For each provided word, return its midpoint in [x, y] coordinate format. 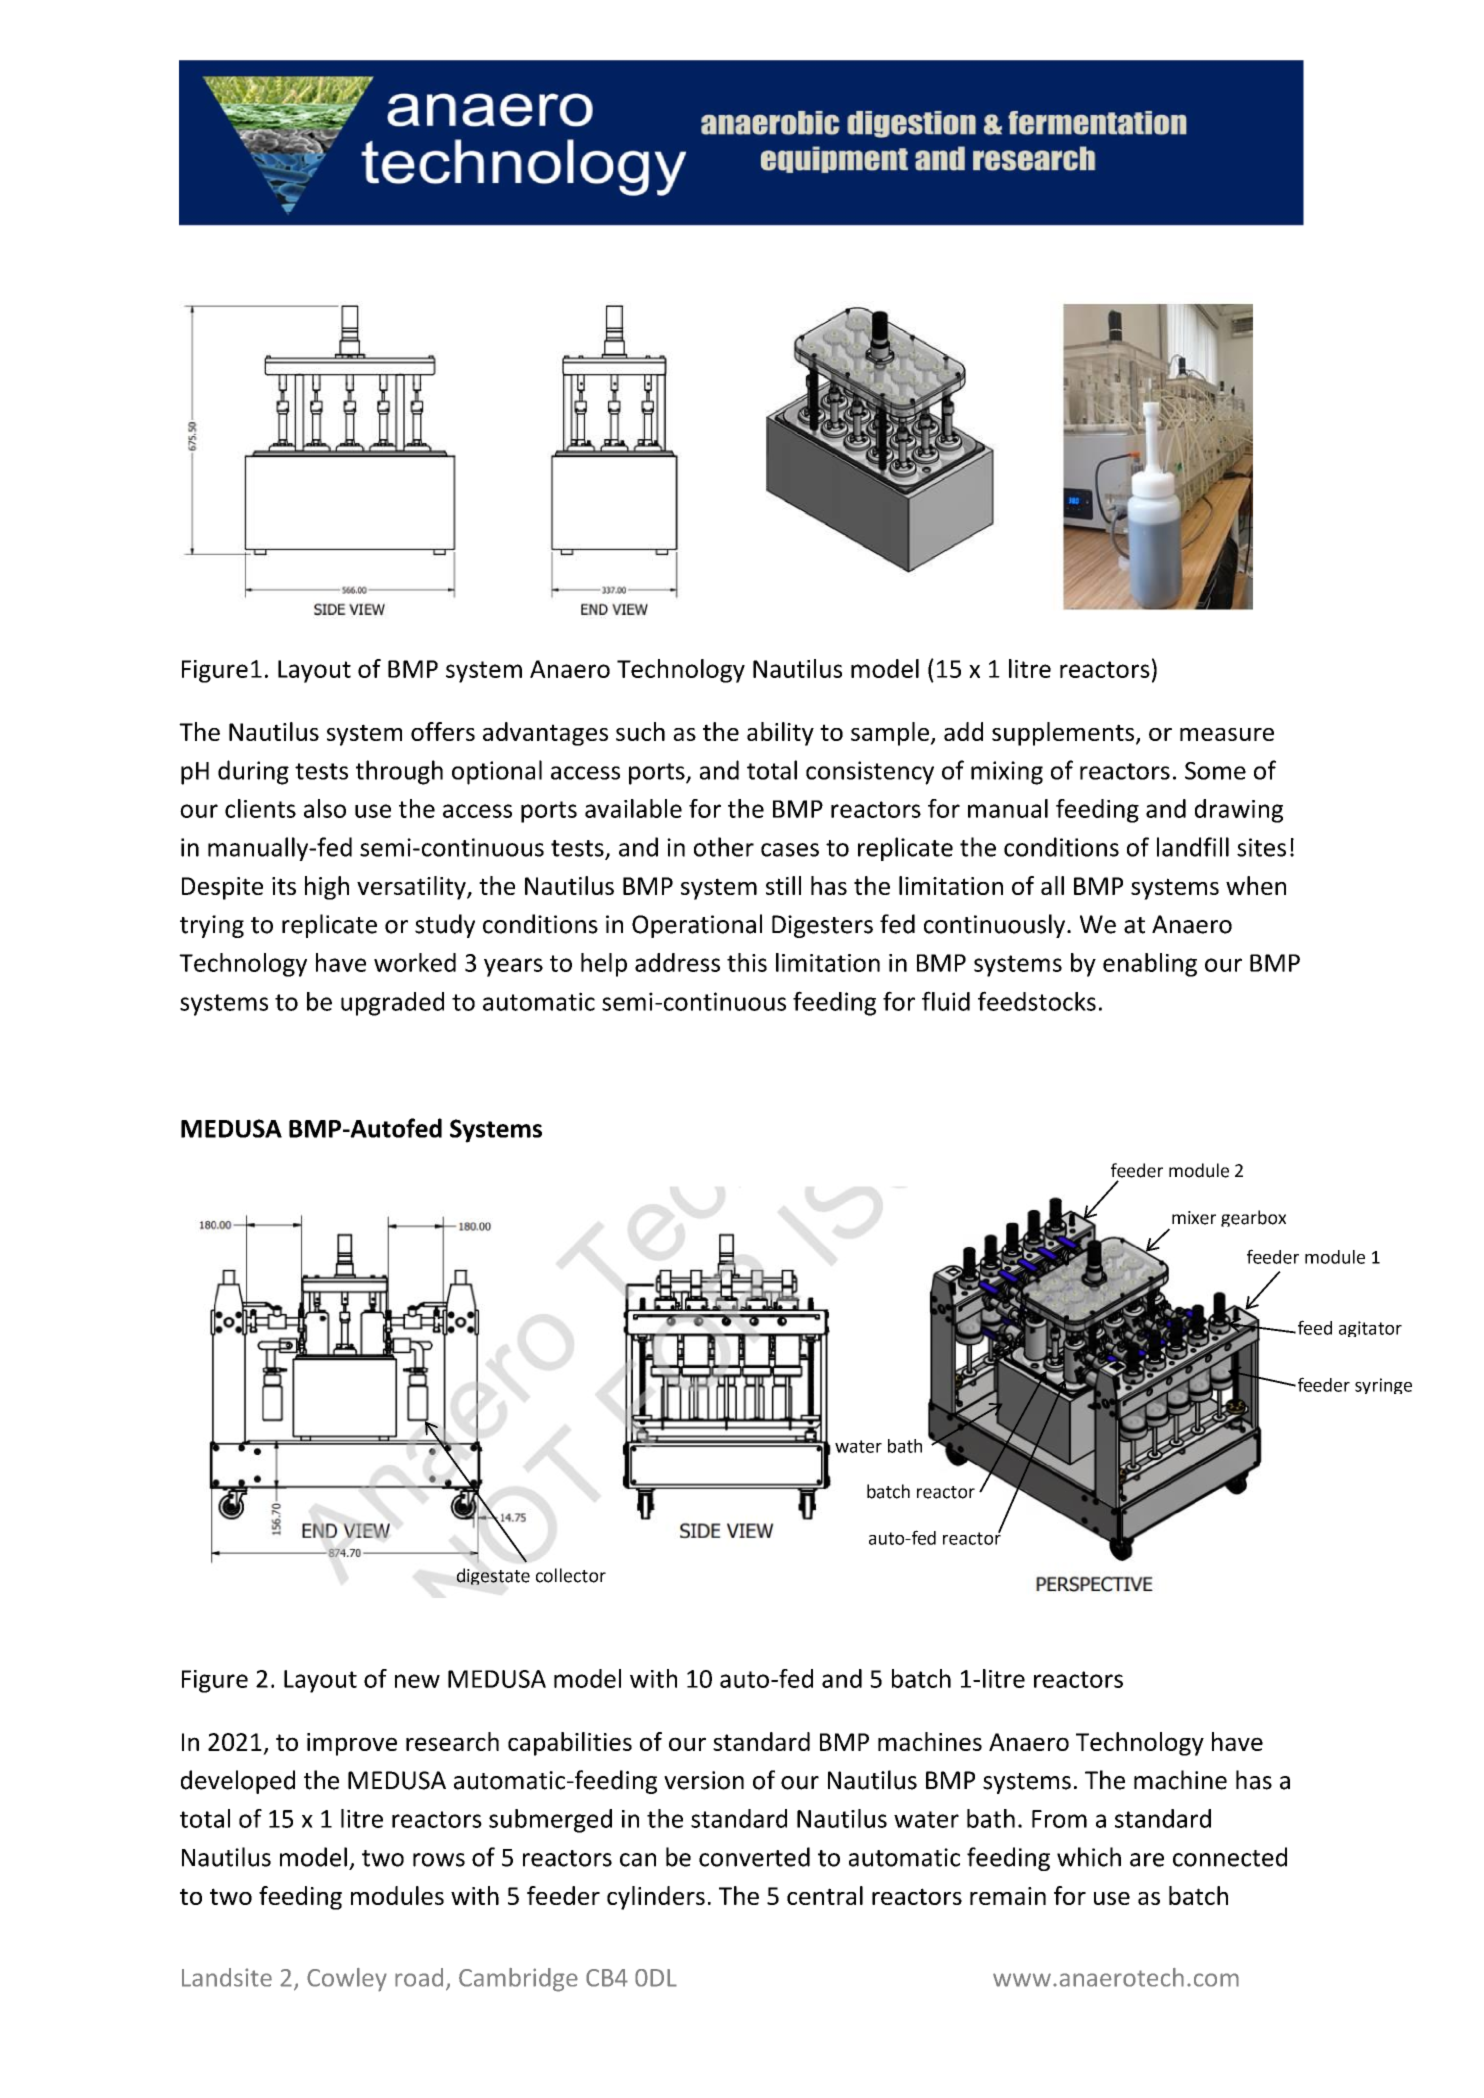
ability [780, 734]
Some [1215, 771]
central [825, 1895]
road [419, 1977]
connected [1230, 1857]
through [399, 772]
